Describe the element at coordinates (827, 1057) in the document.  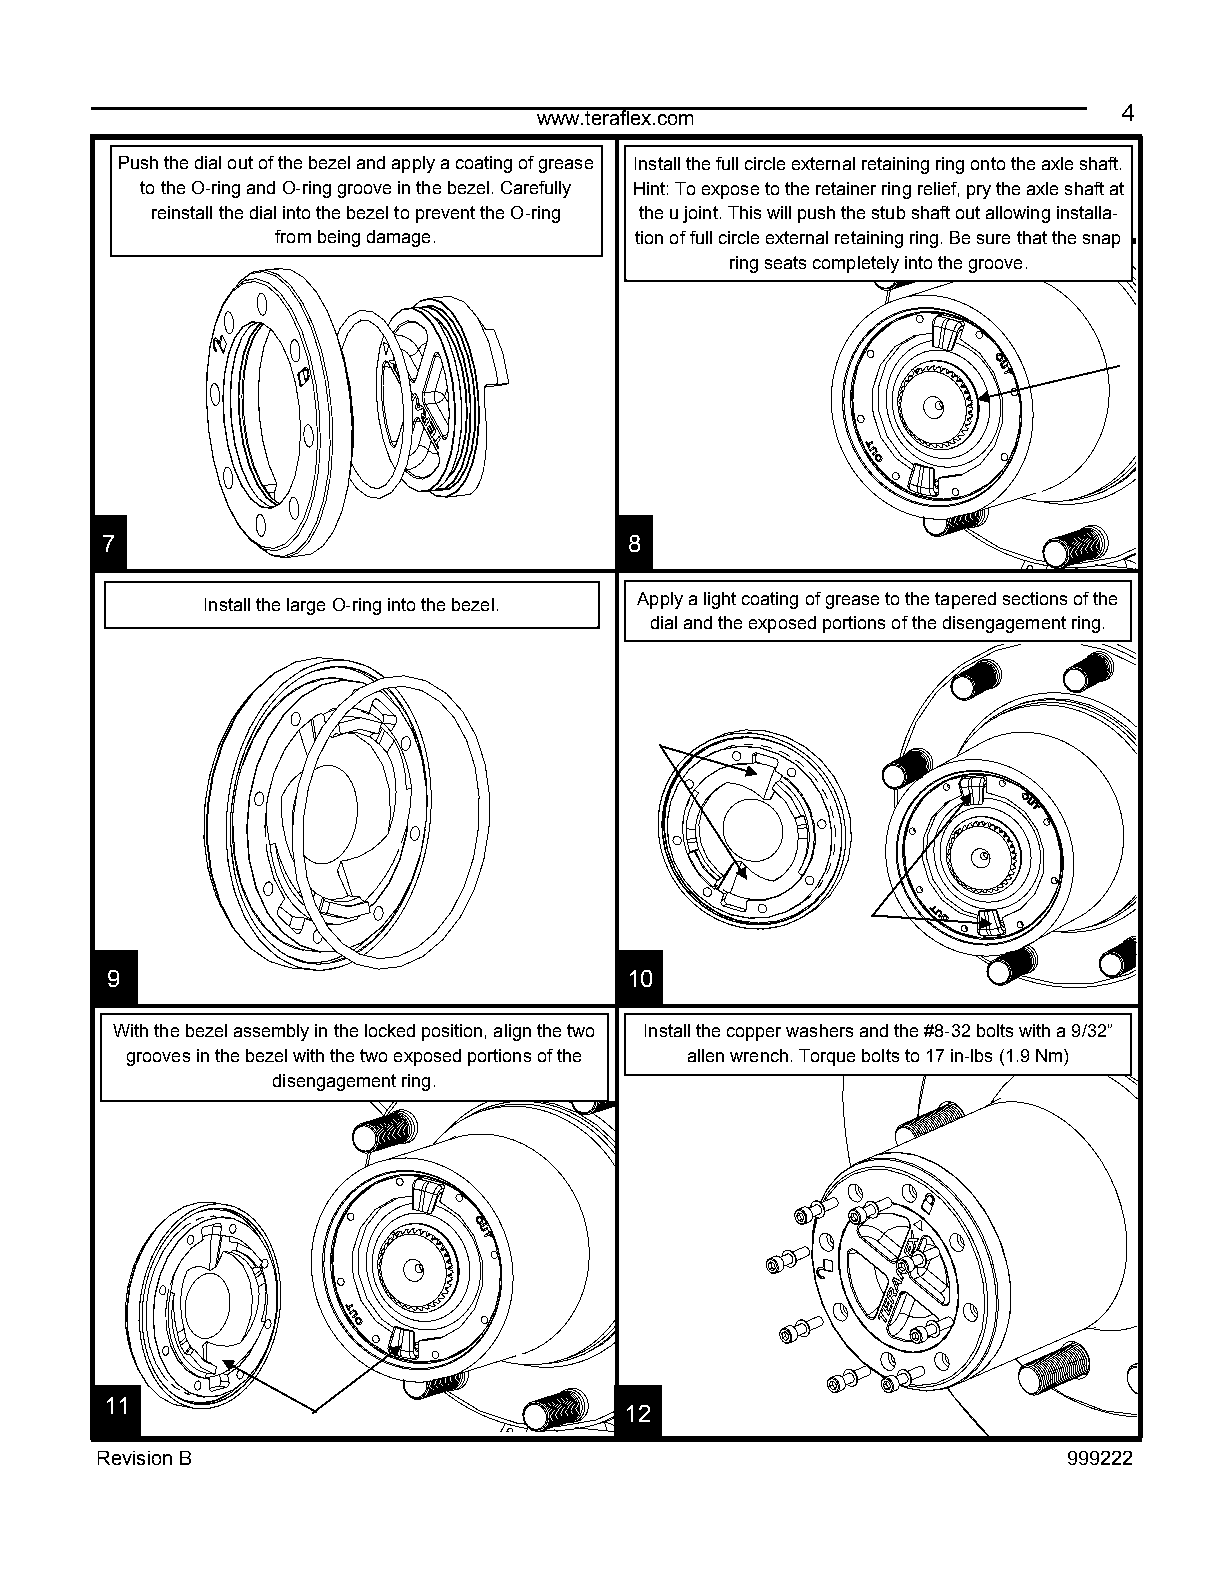
I see `Torque` at that location.
